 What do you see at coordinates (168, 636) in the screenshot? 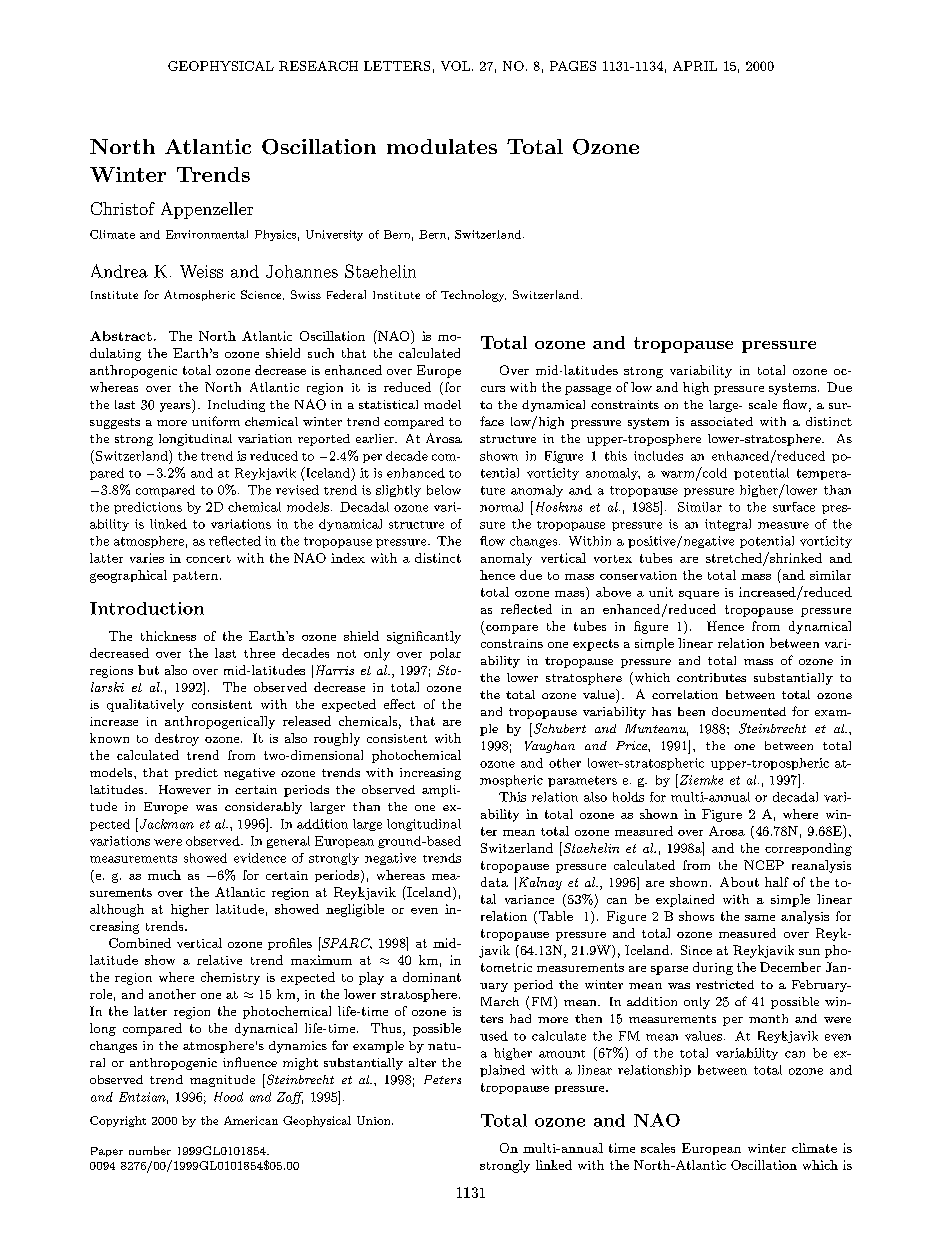
I see `thickness` at bounding box center [168, 636].
